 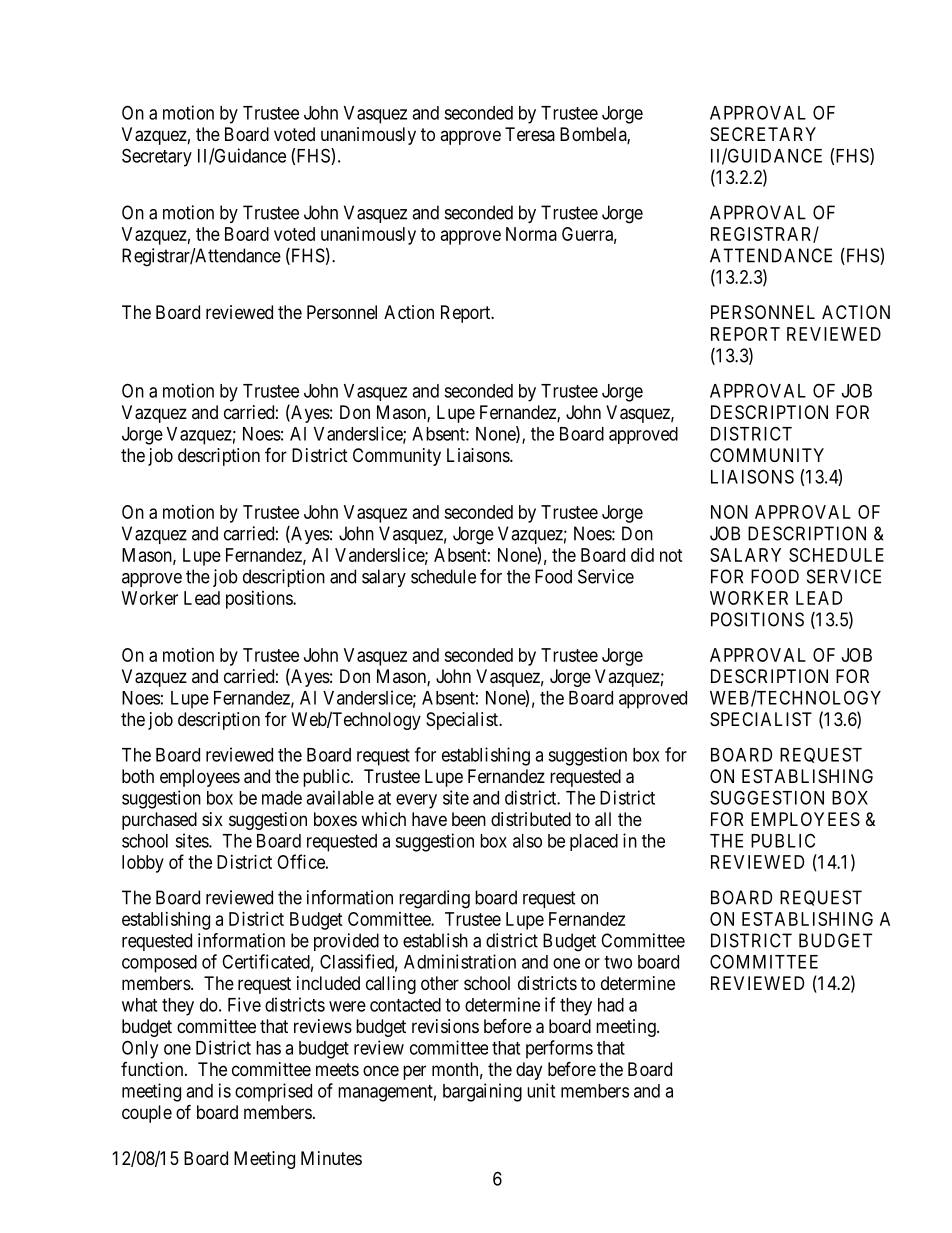 What do you see at coordinates (531, 819) in the screenshot?
I see `distributed` at bounding box center [531, 819].
